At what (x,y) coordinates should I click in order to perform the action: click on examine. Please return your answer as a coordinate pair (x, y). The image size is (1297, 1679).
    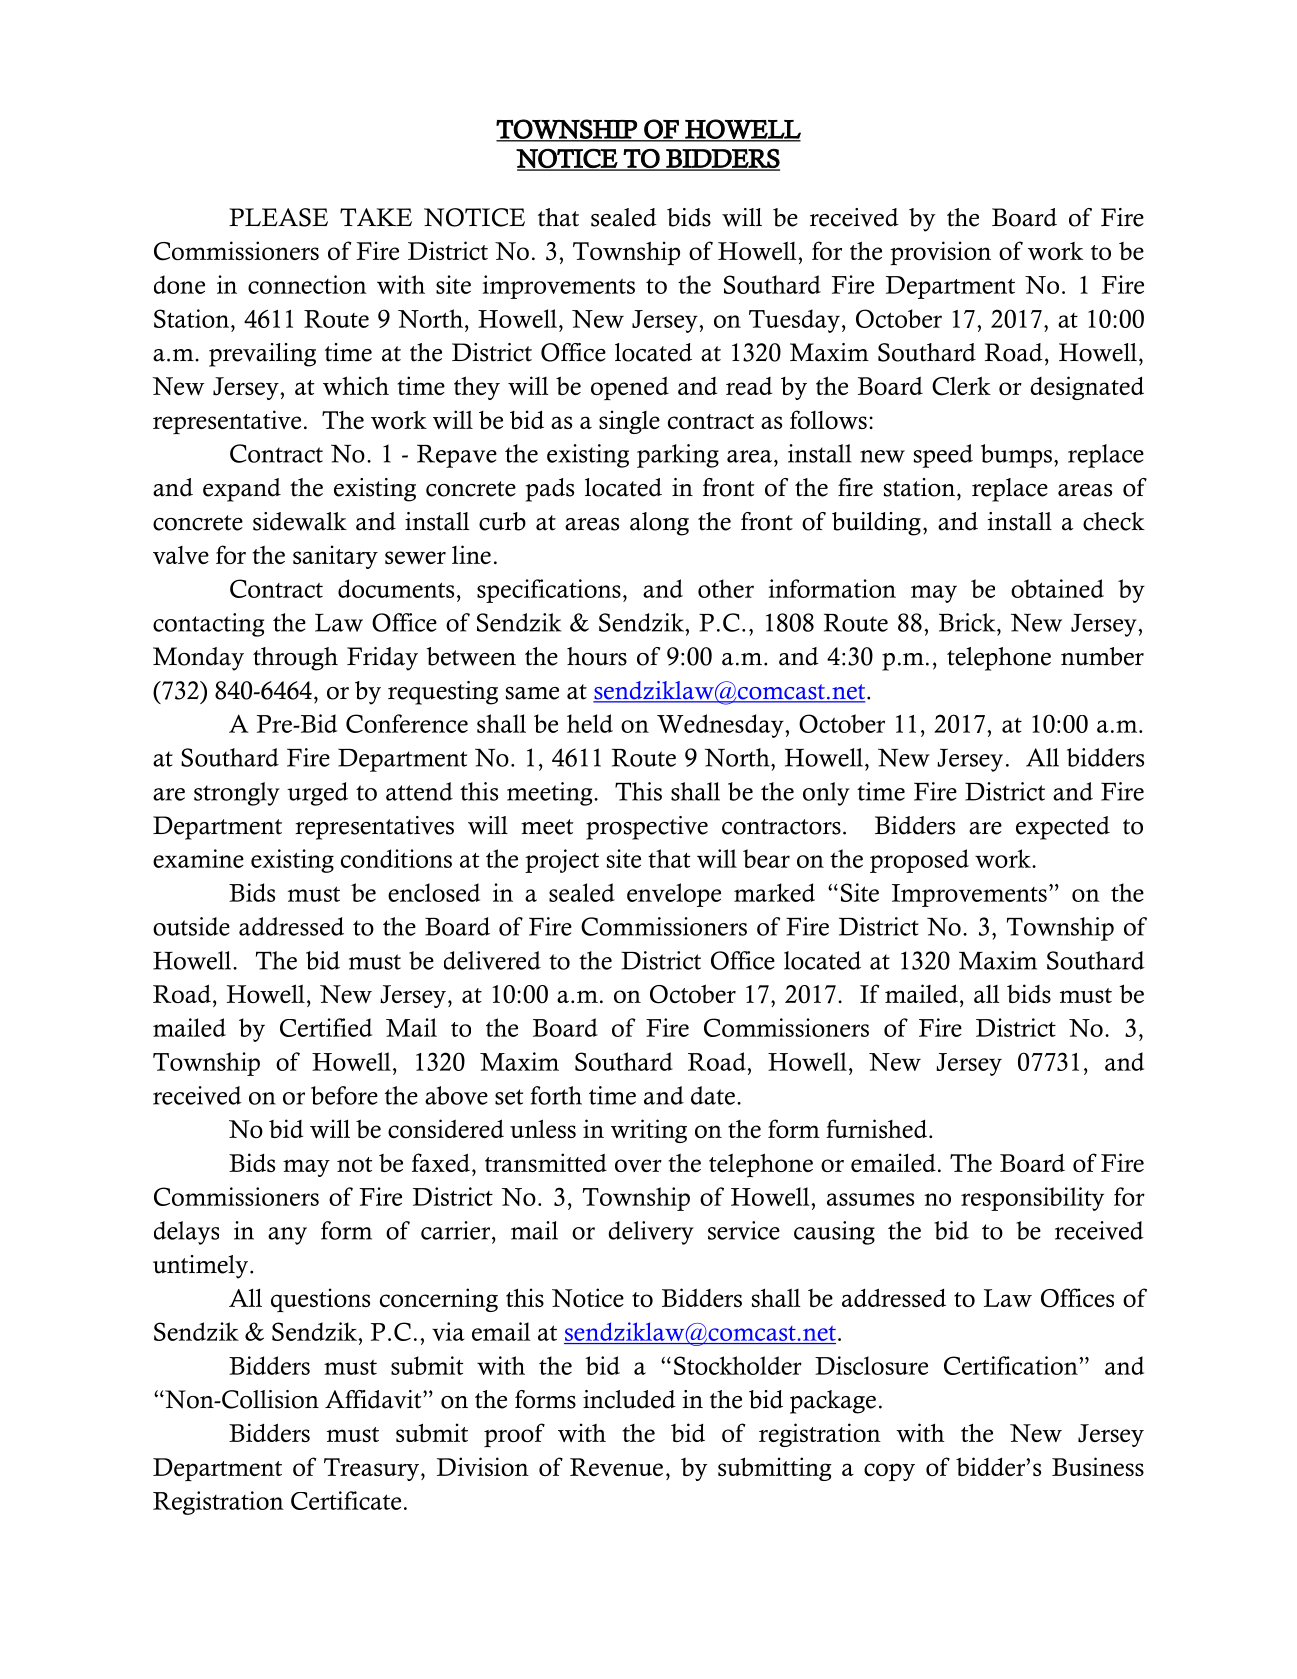
    Looking at the image, I should click on (198, 858).
